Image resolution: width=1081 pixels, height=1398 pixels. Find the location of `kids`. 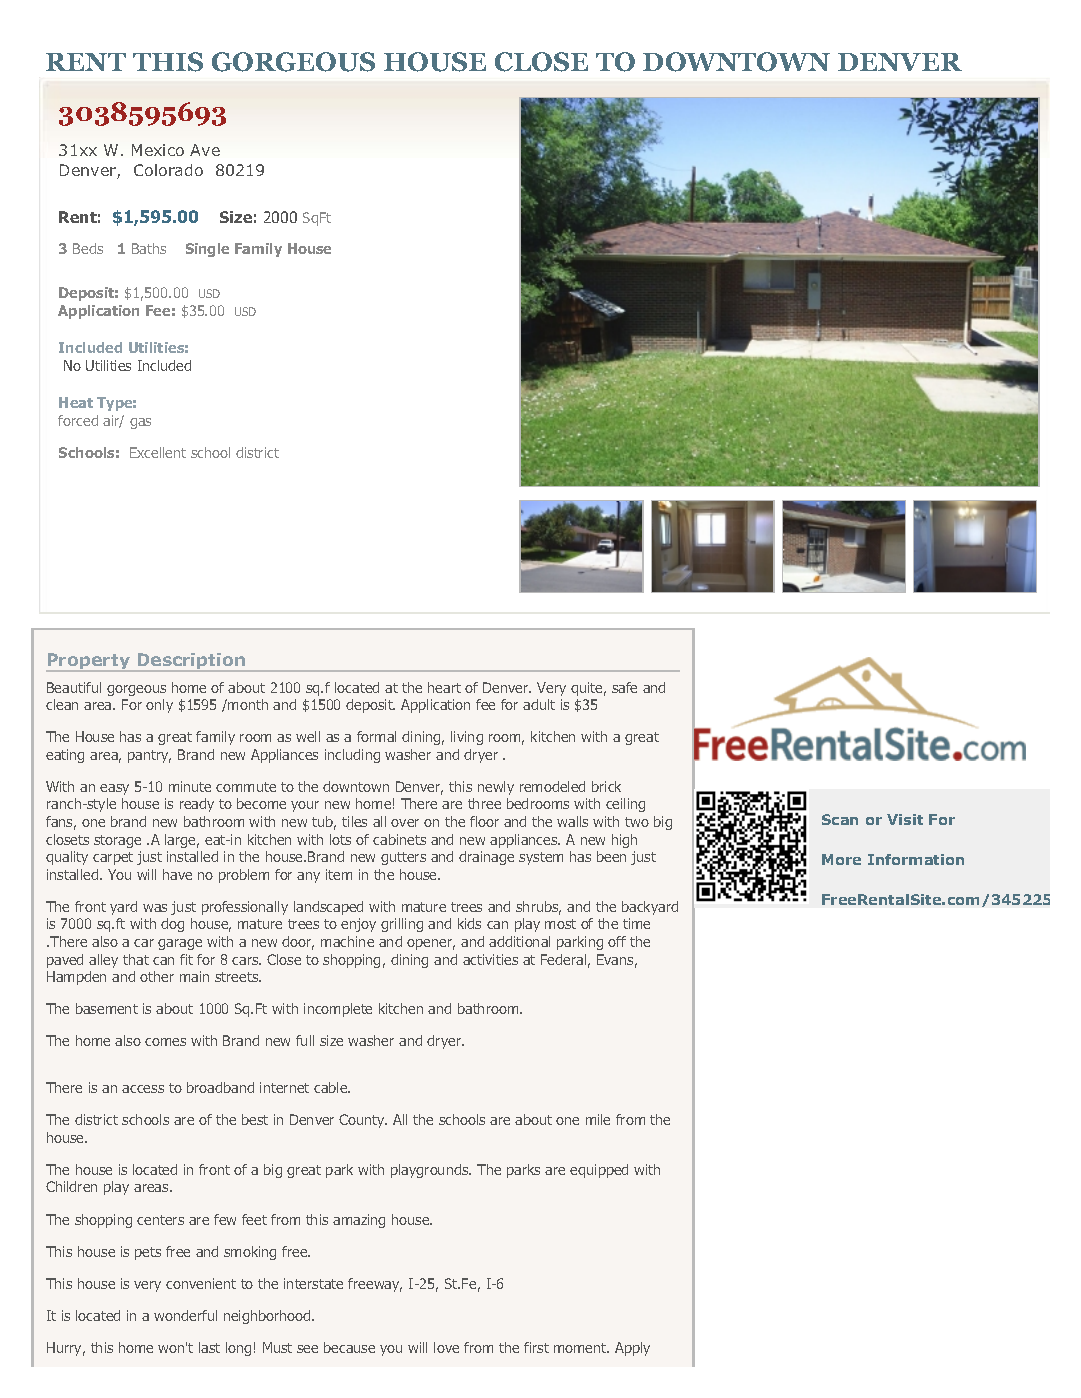

kids is located at coordinates (469, 923).
